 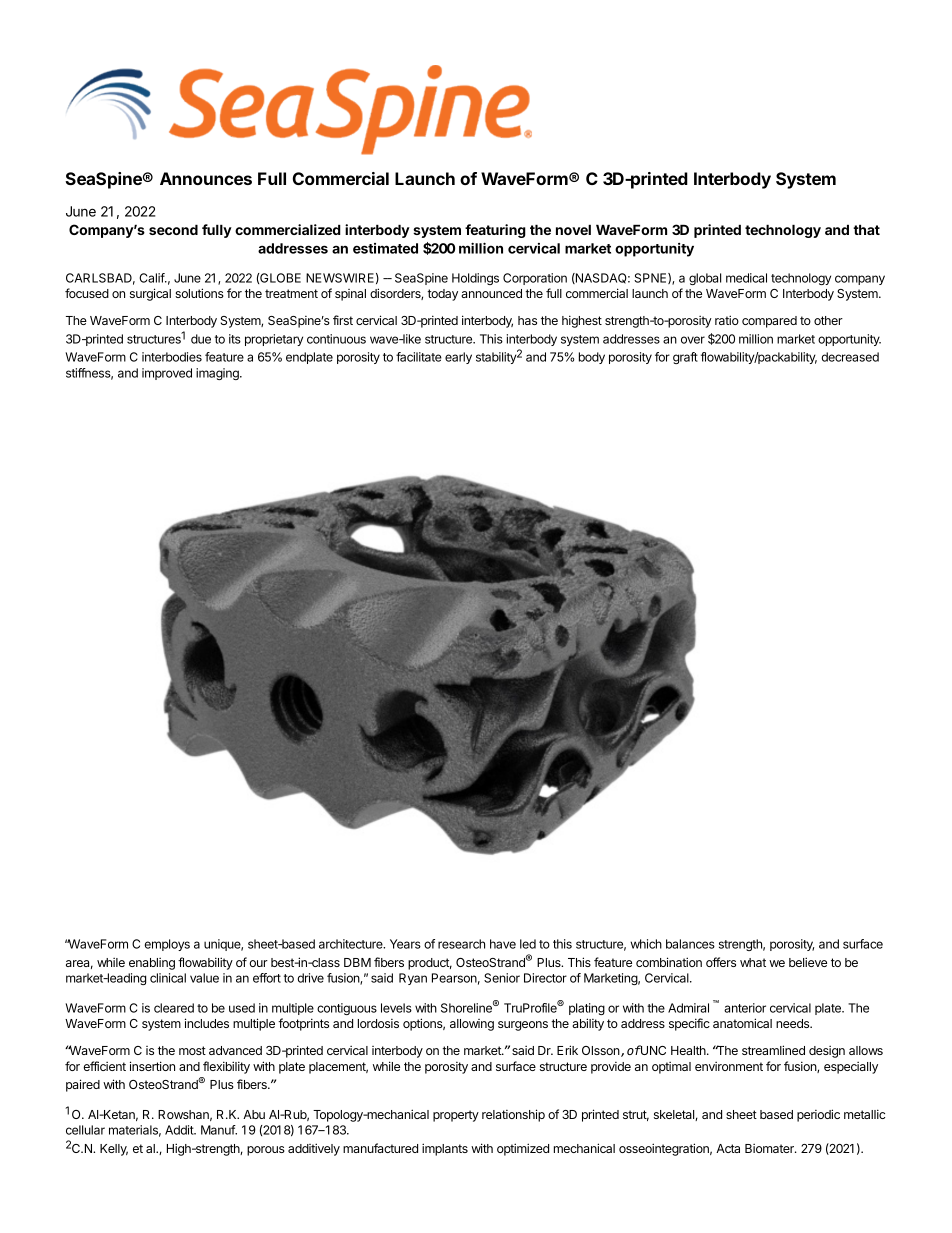 I want to click on featuring, so click(x=495, y=231).
